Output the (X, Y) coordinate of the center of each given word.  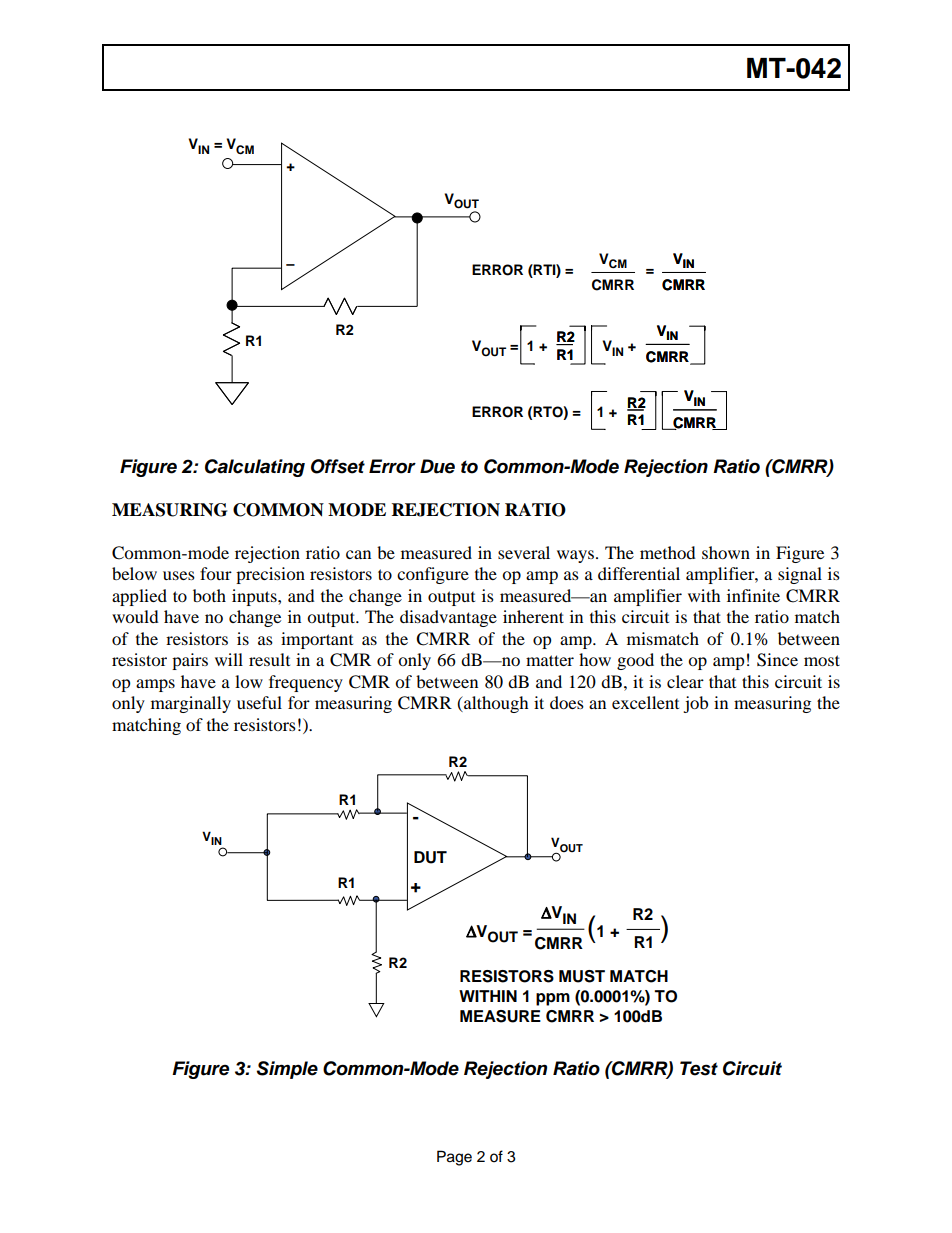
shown (726, 552)
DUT (430, 857)
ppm (553, 999)
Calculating (255, 468)
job (695, 704)
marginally (191, 704)
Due (437, 466)
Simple (287, 1070)
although (495, 704)
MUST (582, 976)
